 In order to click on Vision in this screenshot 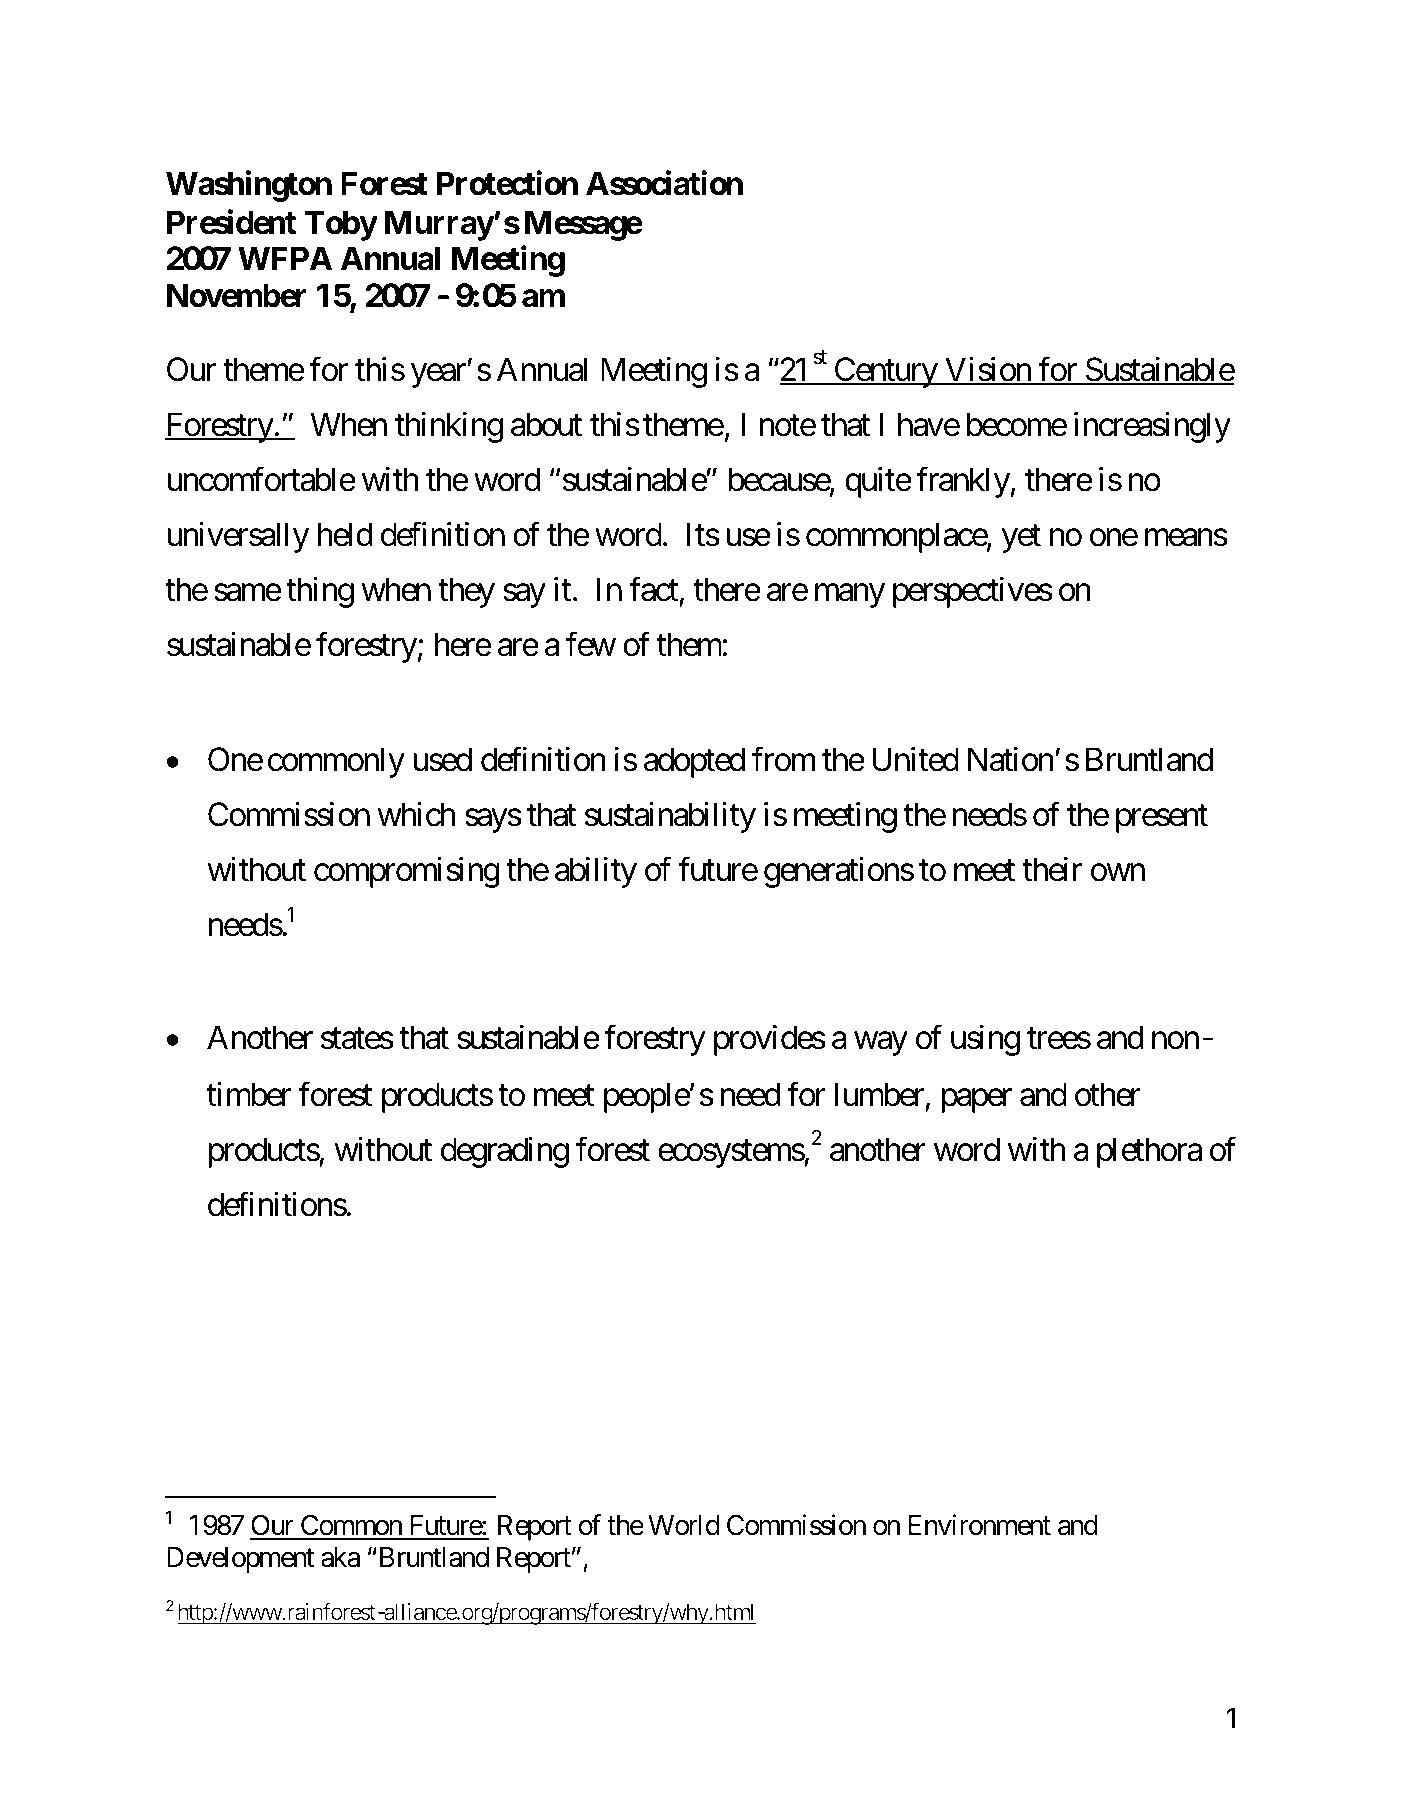, I will do `click(988, 370)`.
